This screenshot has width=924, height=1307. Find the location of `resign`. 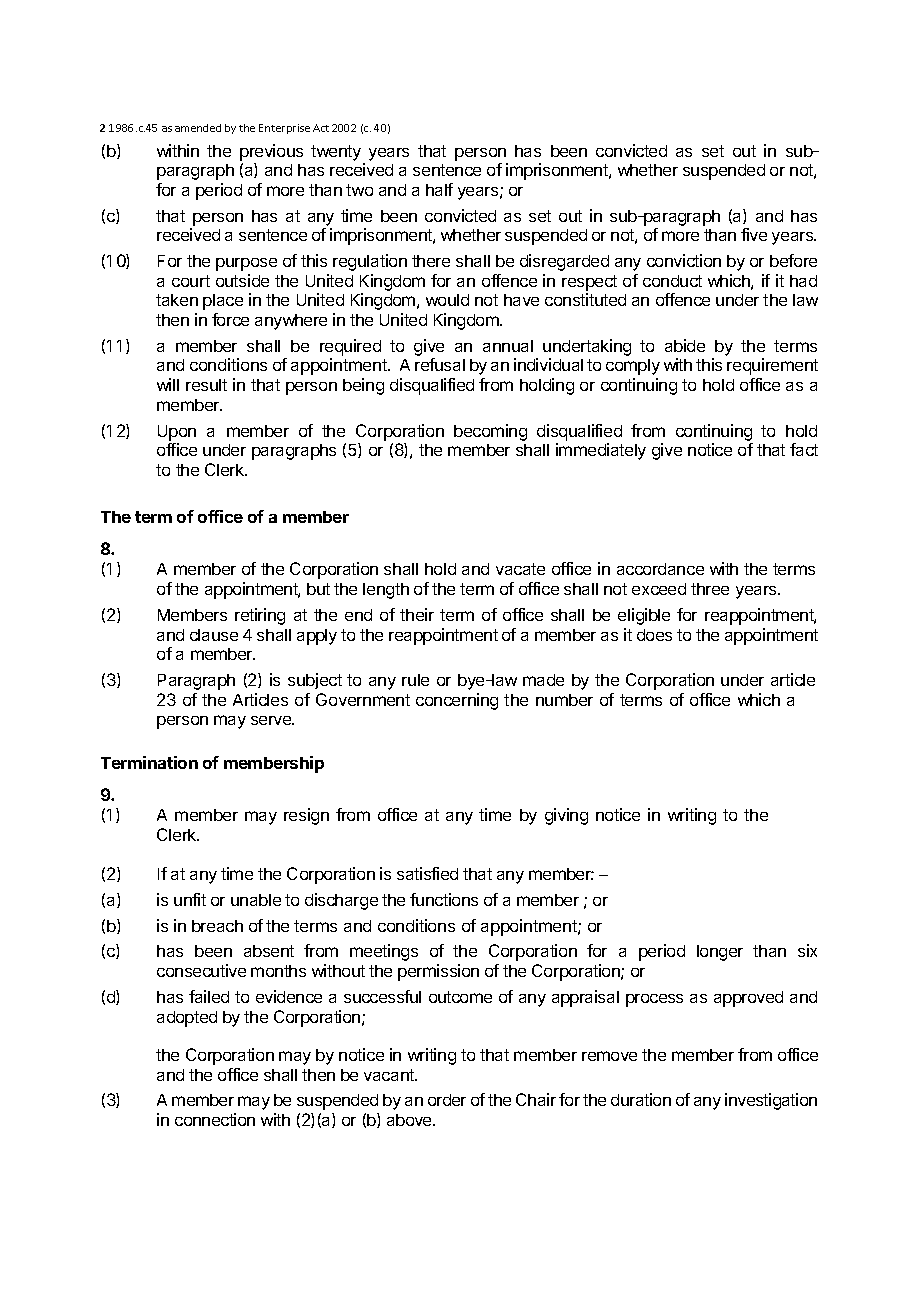

resign is located at coordinates (306, 816).
